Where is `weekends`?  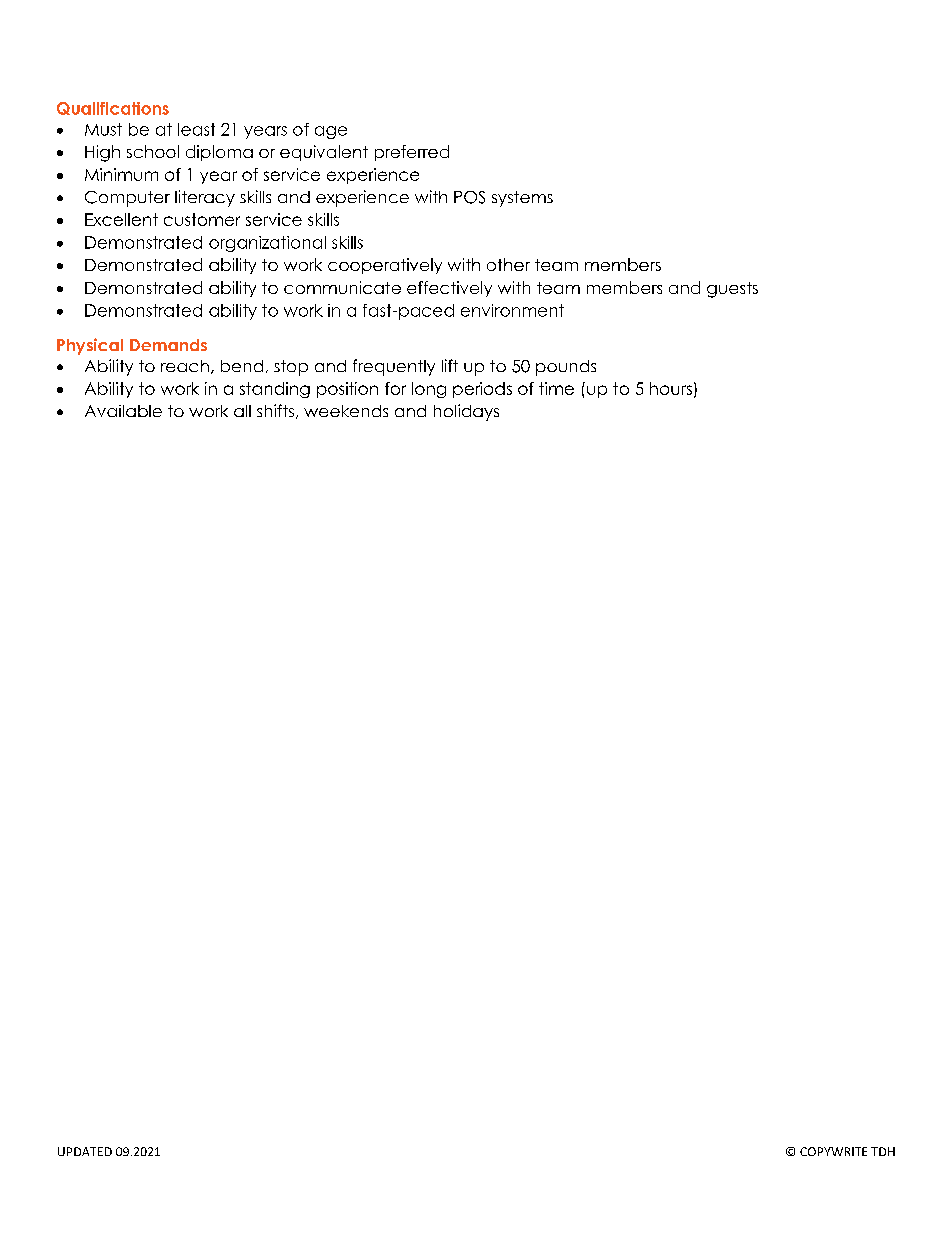
weekends is located at coordinates (346, 411).
